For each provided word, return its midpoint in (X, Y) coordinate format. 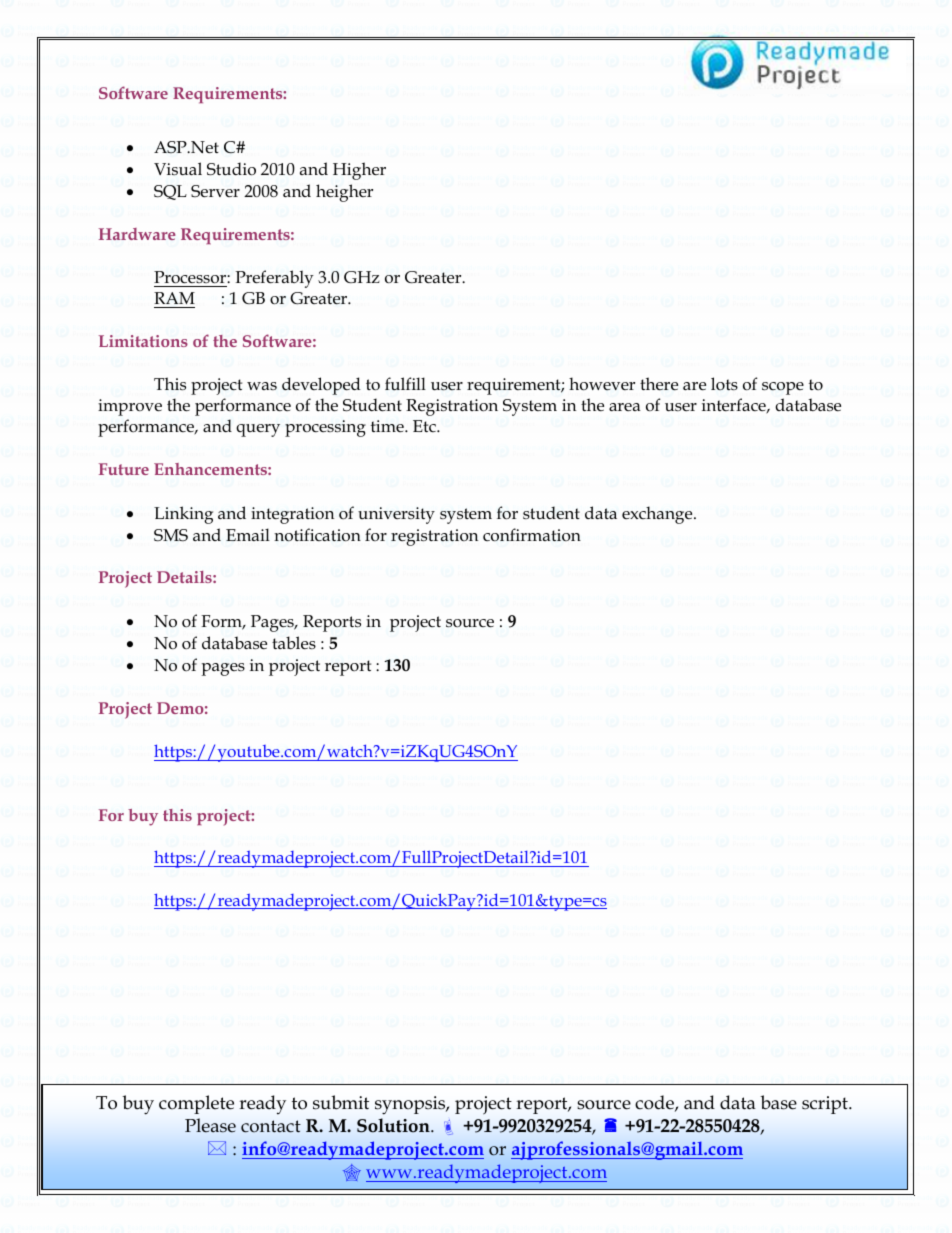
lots (724, 384)
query (258, 430)
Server (215, 191)
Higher (359, 171)
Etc (425, 426)
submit (341, 1102)
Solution (394, 1125)
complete (196, 1104)
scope (783, 388)
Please (210, 1125)
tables (294, 643)
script (826, 1105)
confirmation (532, 535)
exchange (658, 515)
